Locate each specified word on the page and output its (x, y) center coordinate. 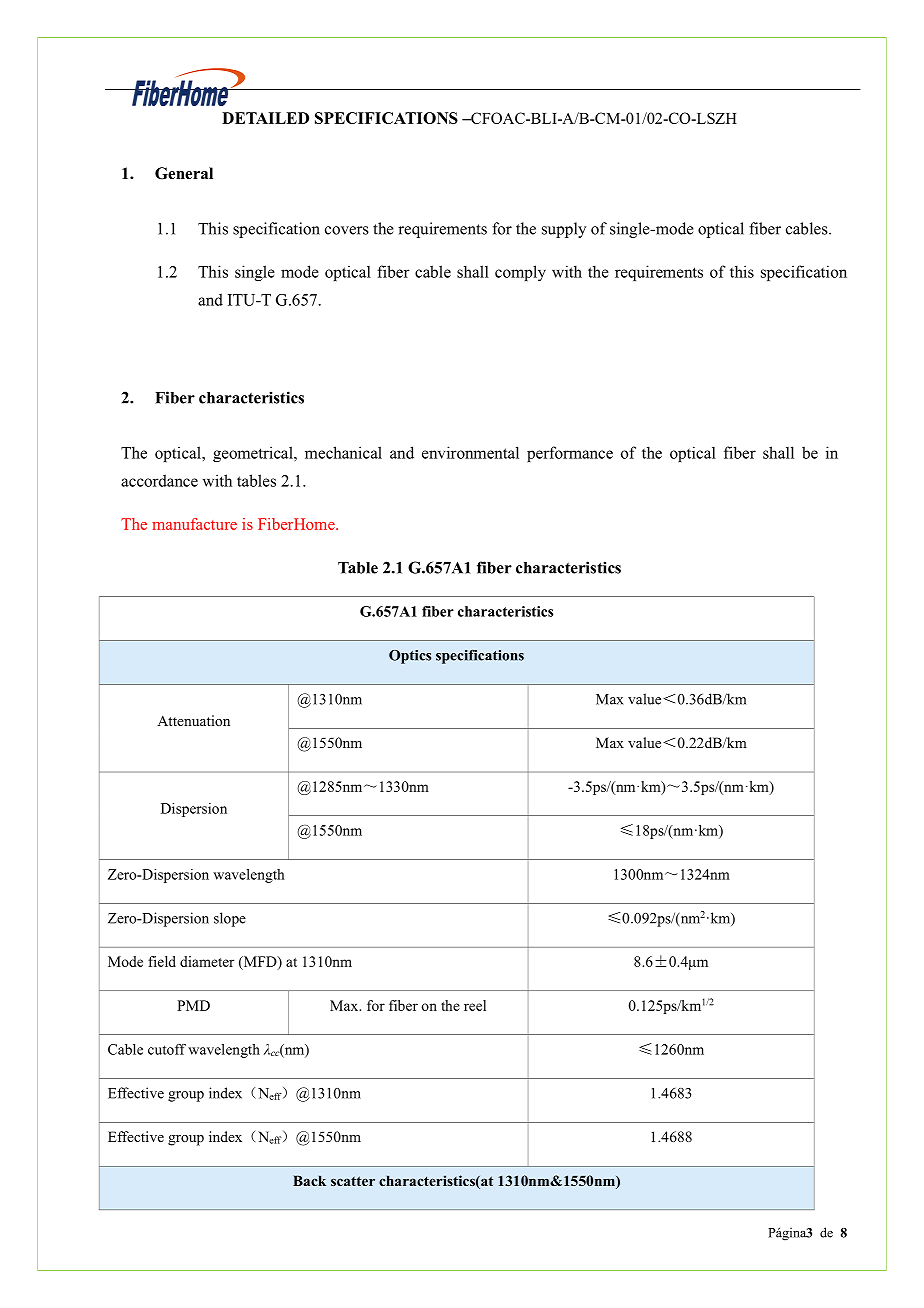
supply (564, 230)
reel (475, 1005)
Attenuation (193, 720)
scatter (353, 1181)
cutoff (167, 1049)
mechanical (343, 452)
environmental (470, 452)
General (184, 173)
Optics (410, 657)
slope (230, 919)
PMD (193, 1005)
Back (309, 1180)
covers (347, 230)
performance (570, 454)
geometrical (254, 454)
